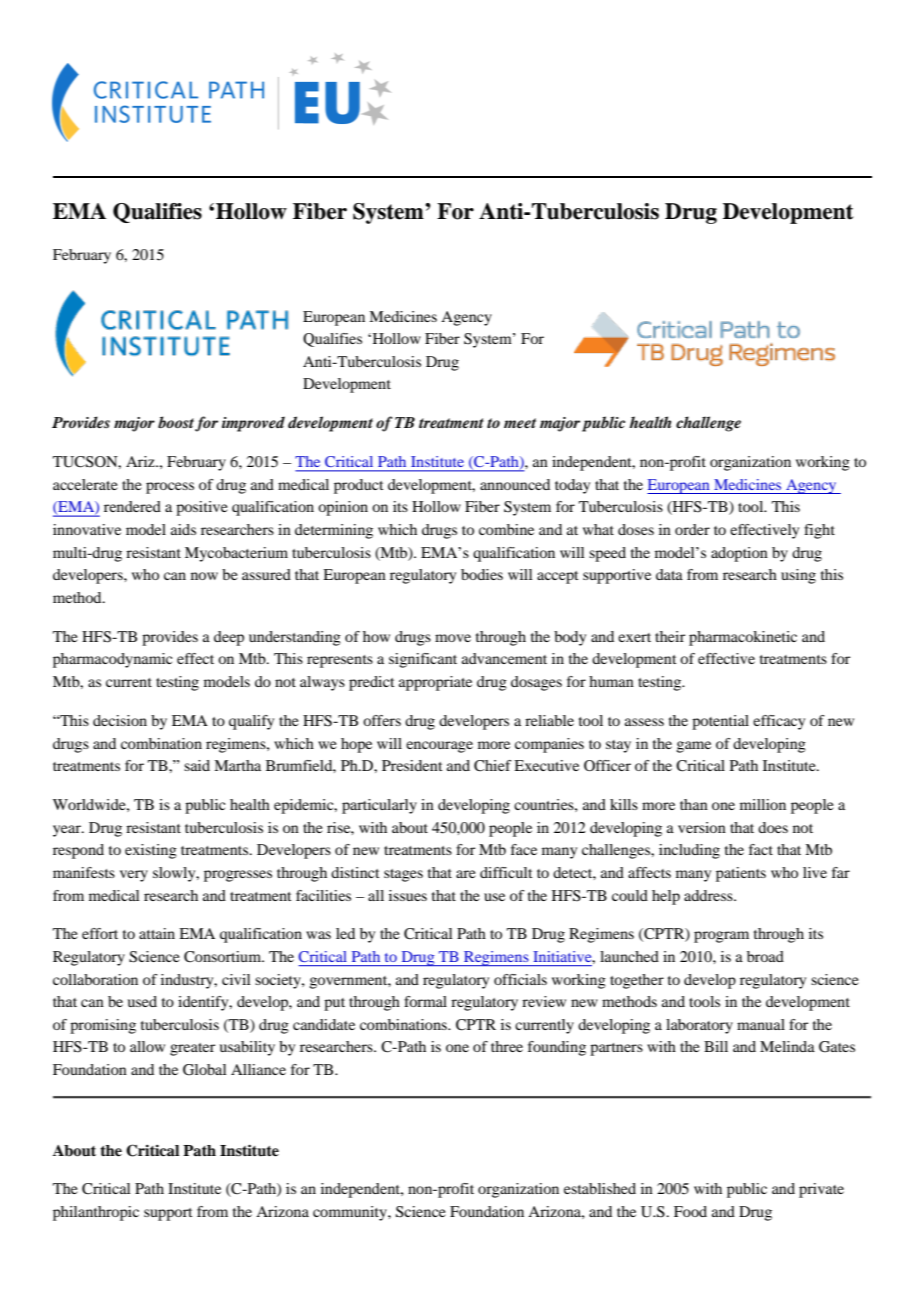 The image size is (924, 1308). Describe the element at coordinates (721, 937) in the page. I see `program` at that location.
